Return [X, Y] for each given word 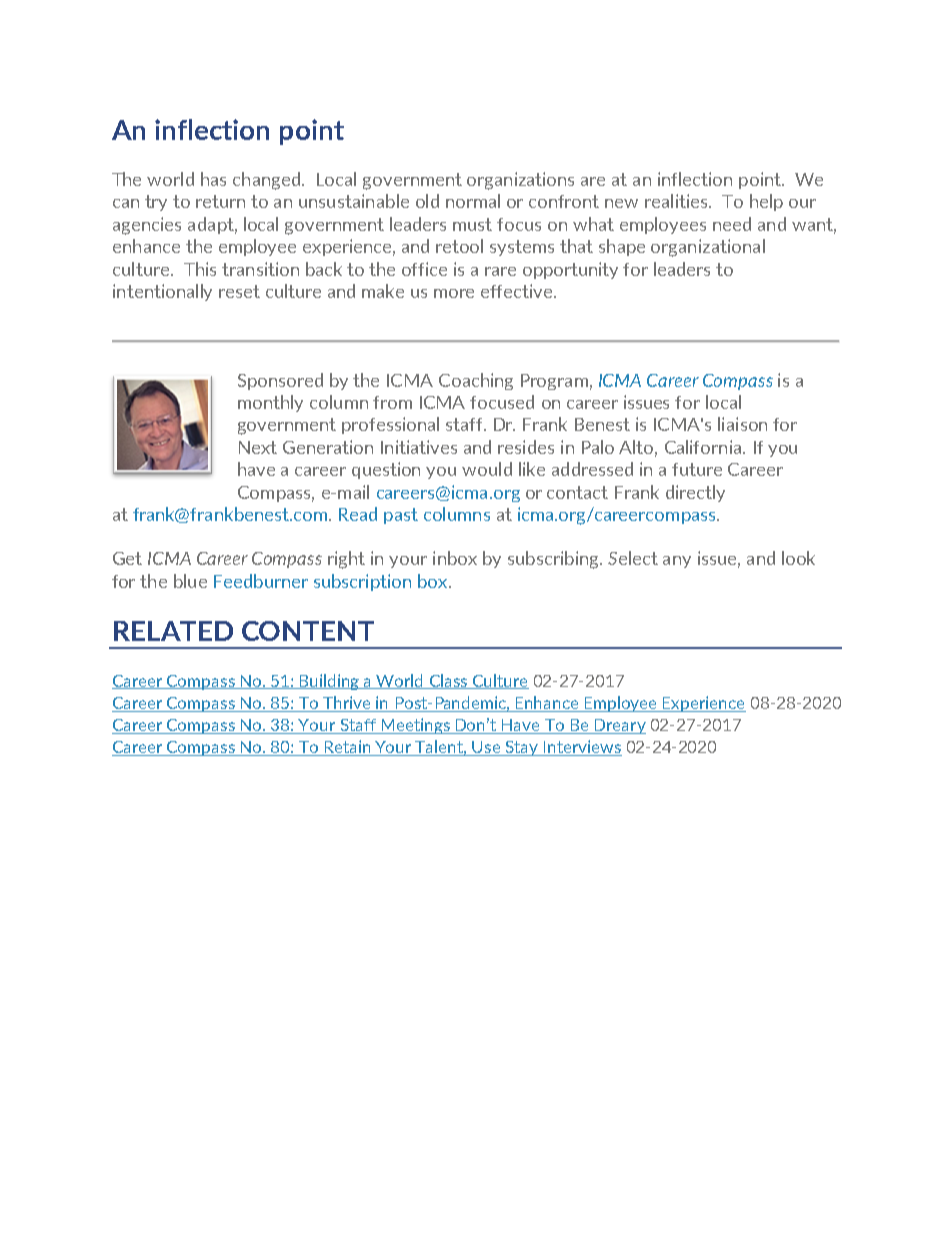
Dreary [619, 726]
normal [473, 201]
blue [190, 581]
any [677, 562]
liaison [742, 424]
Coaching [476, 381]
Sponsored [280, 381]
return [220, 201]
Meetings [415, 726]
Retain [347, 748]
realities [677, 201]
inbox [455, 558]
